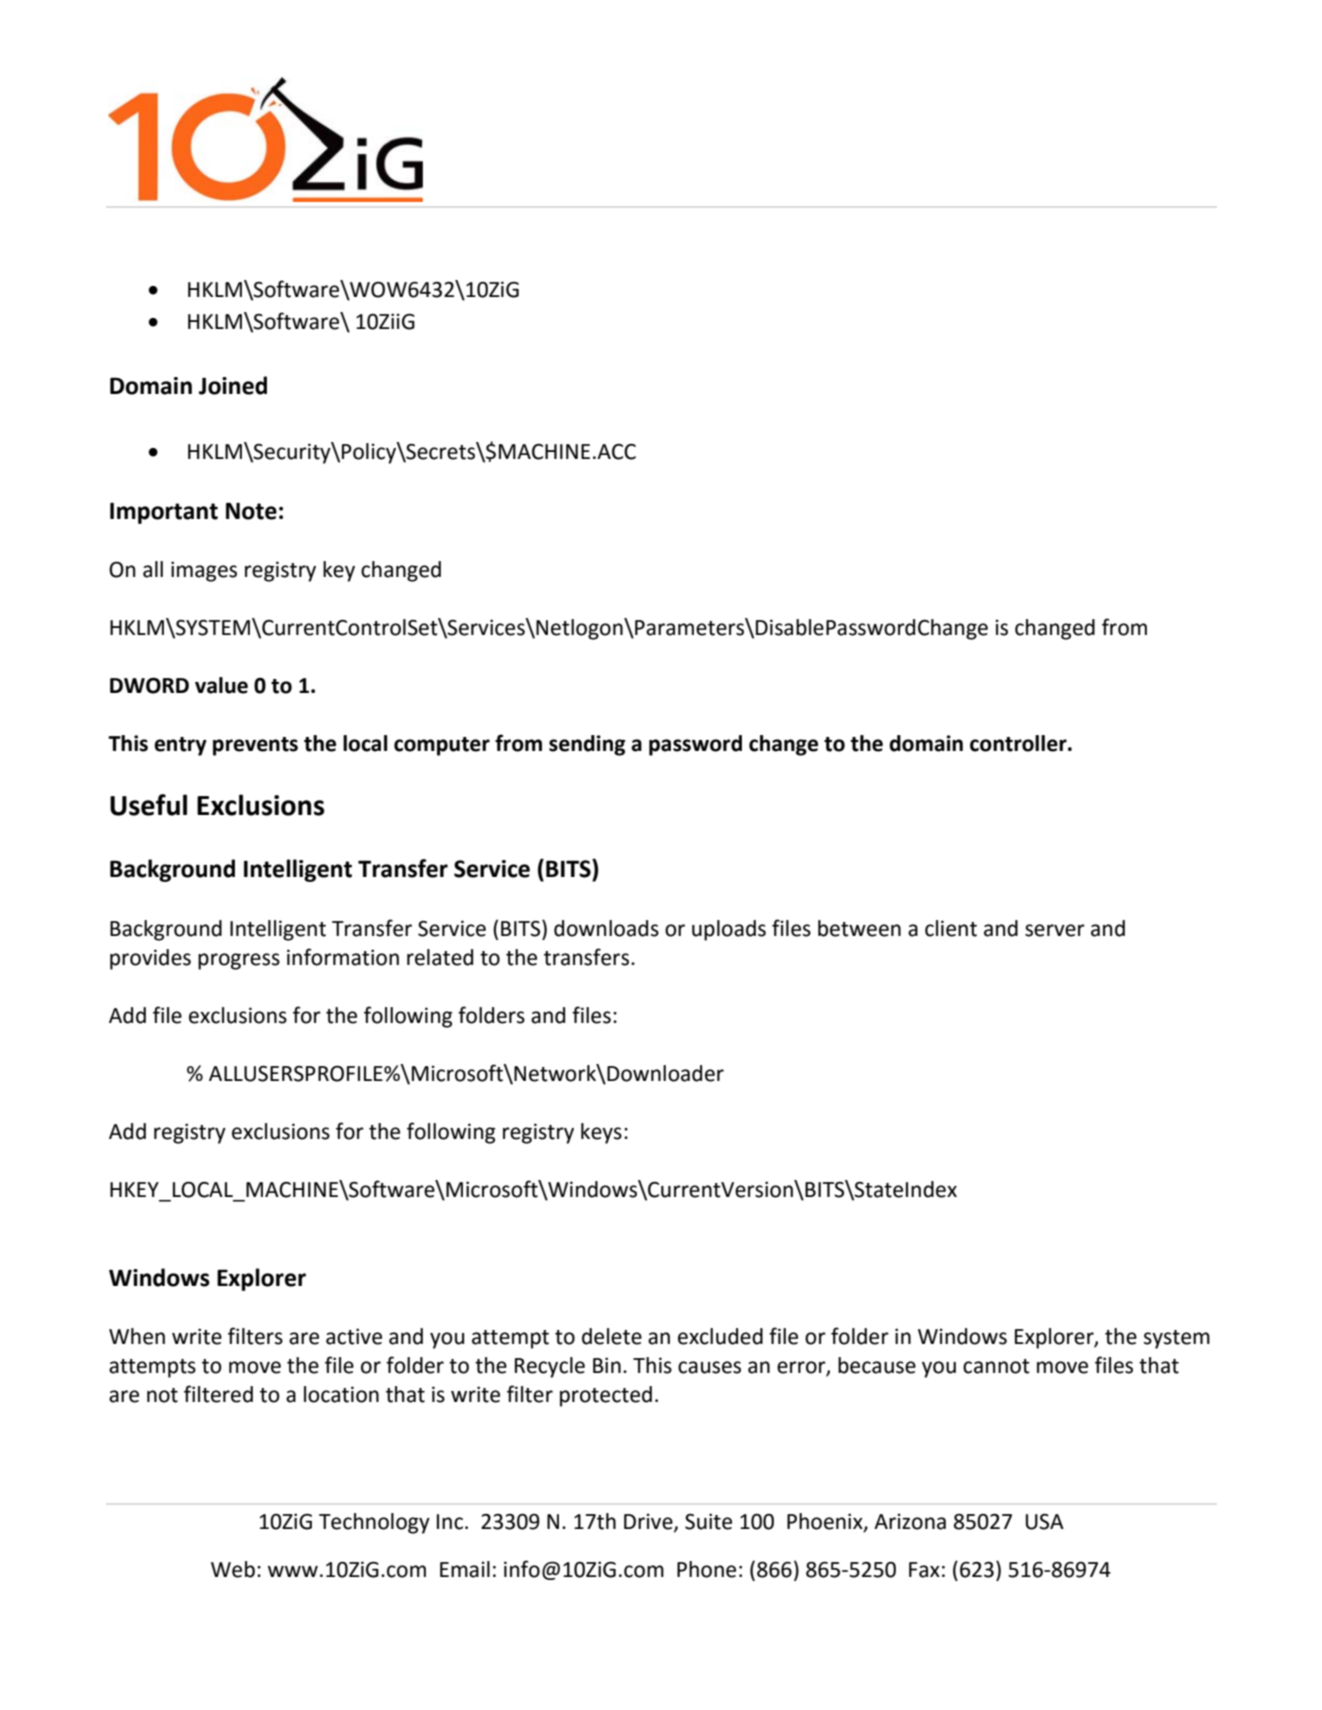  What do you see at coordinates (233, 1569) in the document?
I see `Web` at bounding box center [233, 1569].
